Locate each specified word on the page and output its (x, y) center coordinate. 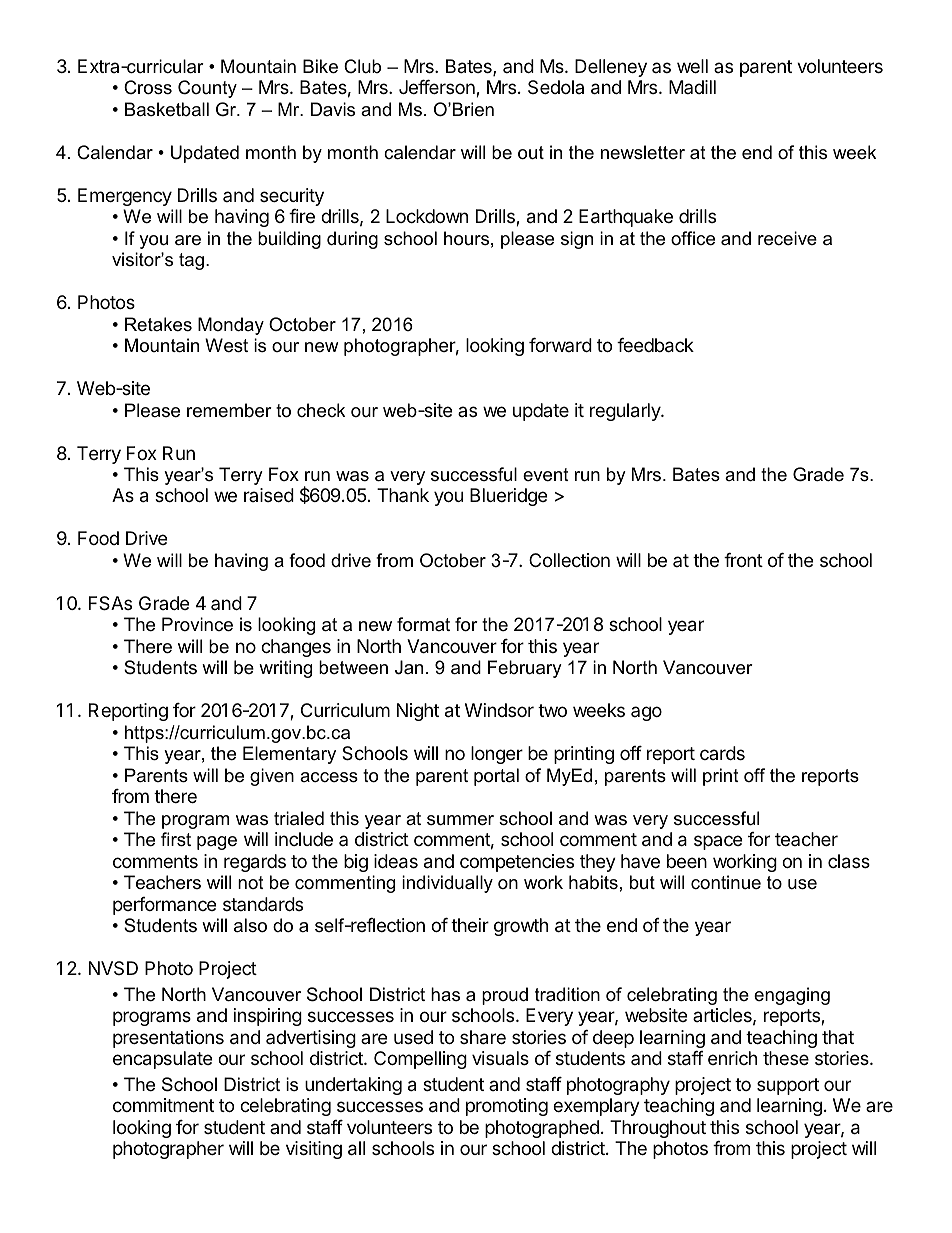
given (272, 777)
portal (496, 777)
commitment (163, 1105)
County (207, 89)
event (546, 475)
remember (229, 410)
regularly (626, 412)
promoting (507, 1107)
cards (722, 753)
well (692, 66)
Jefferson (438, 88)
